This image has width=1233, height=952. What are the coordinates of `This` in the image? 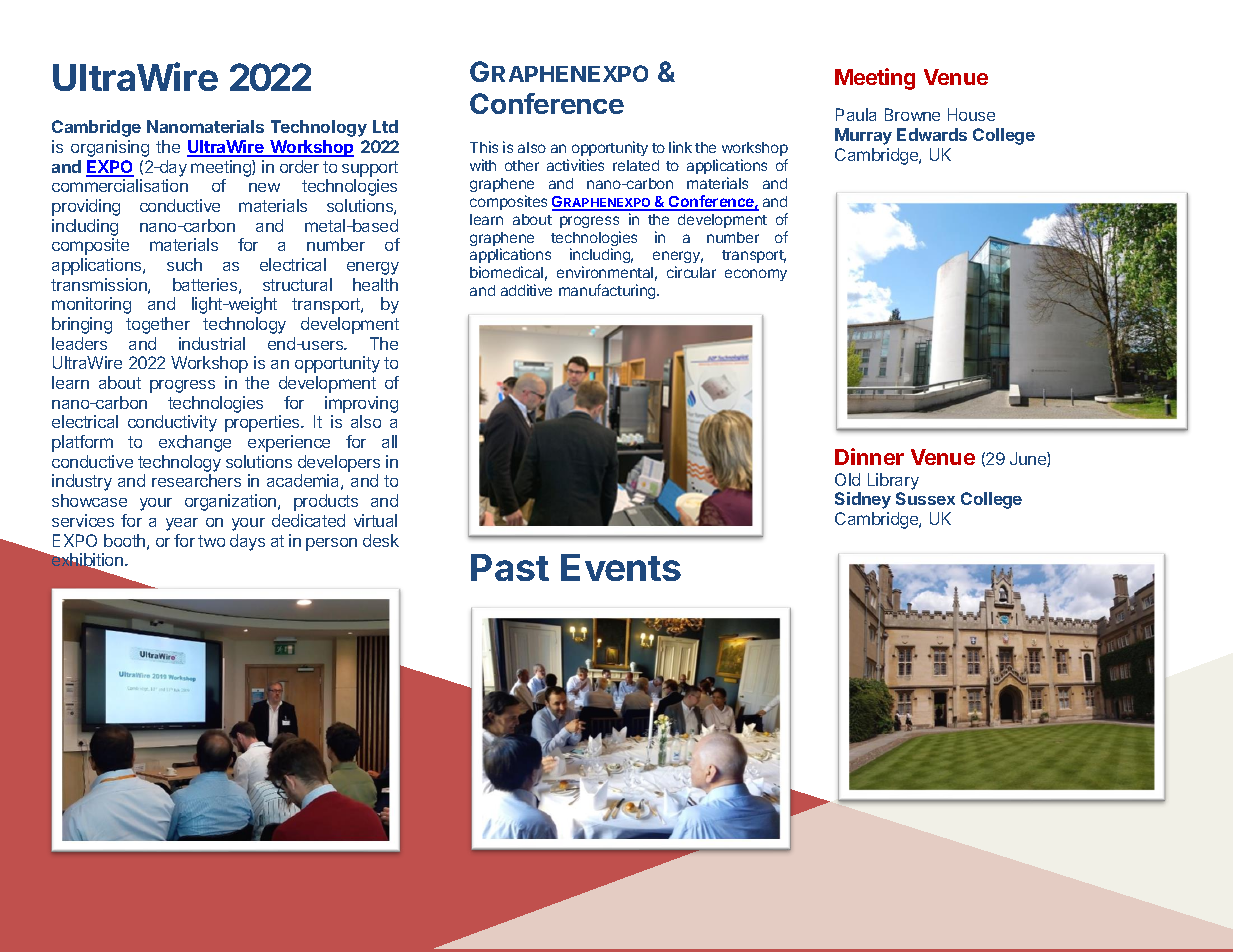 It's located at (484, 147).
